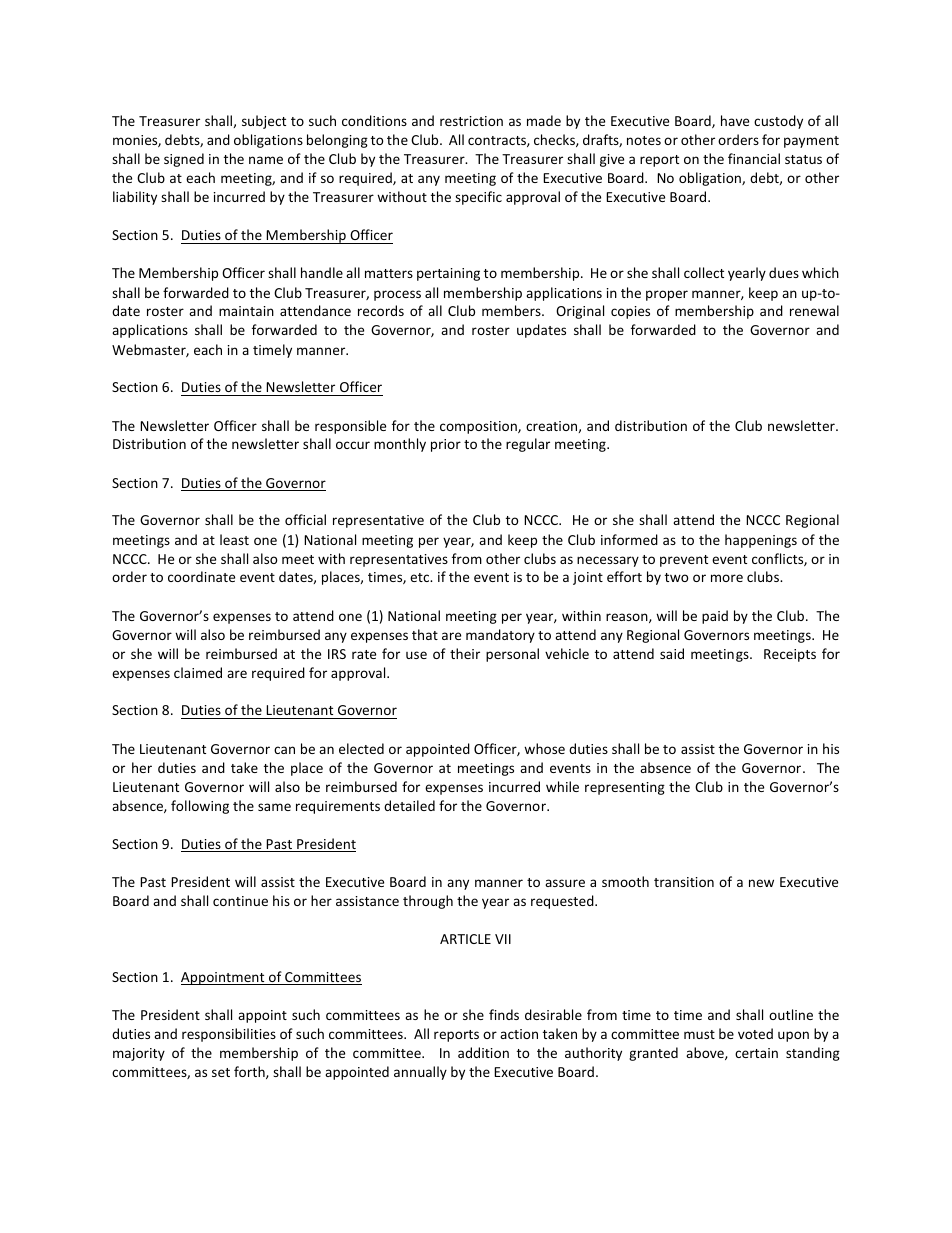 The height and width of the image is (1233, 952). Describe the element at coordinates (234, 539) in the image. I see `least` at that location.
